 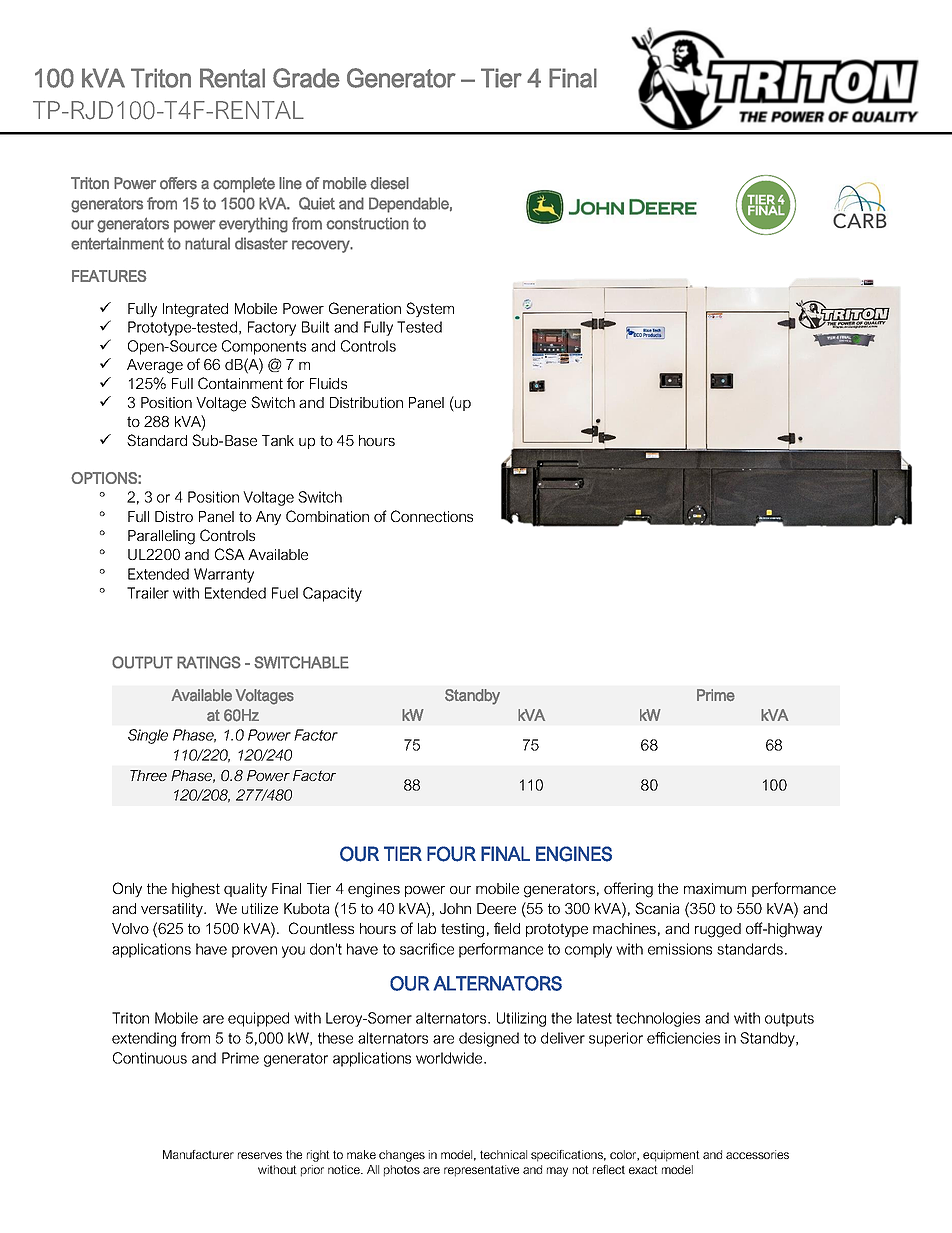 I want to click on diesel, so click(x=389, y=183).
